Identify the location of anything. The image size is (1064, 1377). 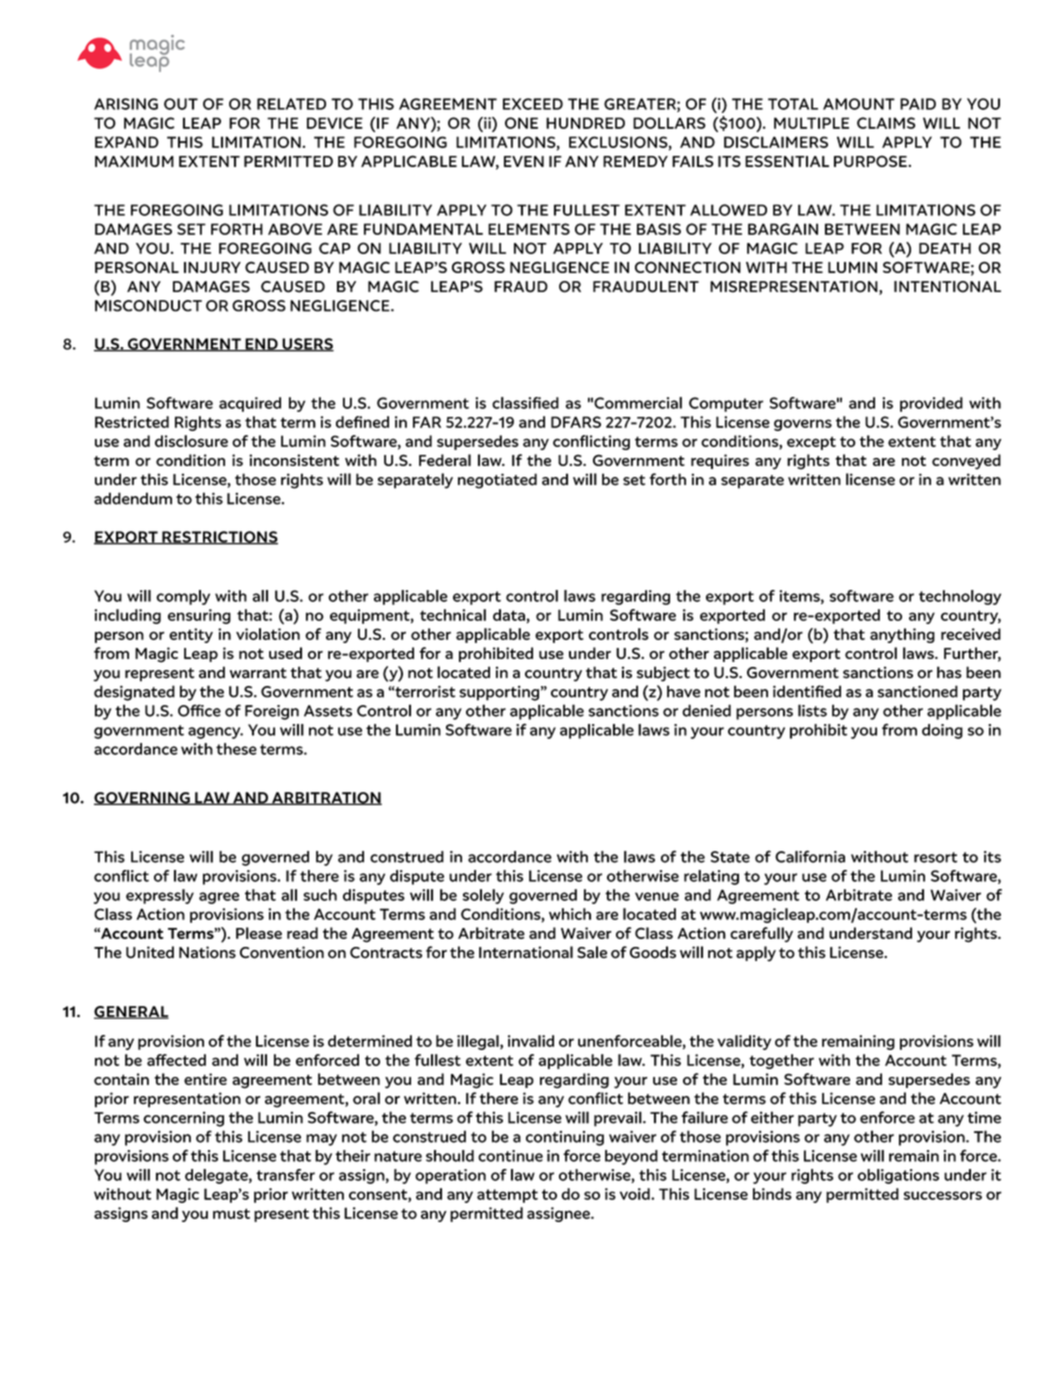
(902, 635).
